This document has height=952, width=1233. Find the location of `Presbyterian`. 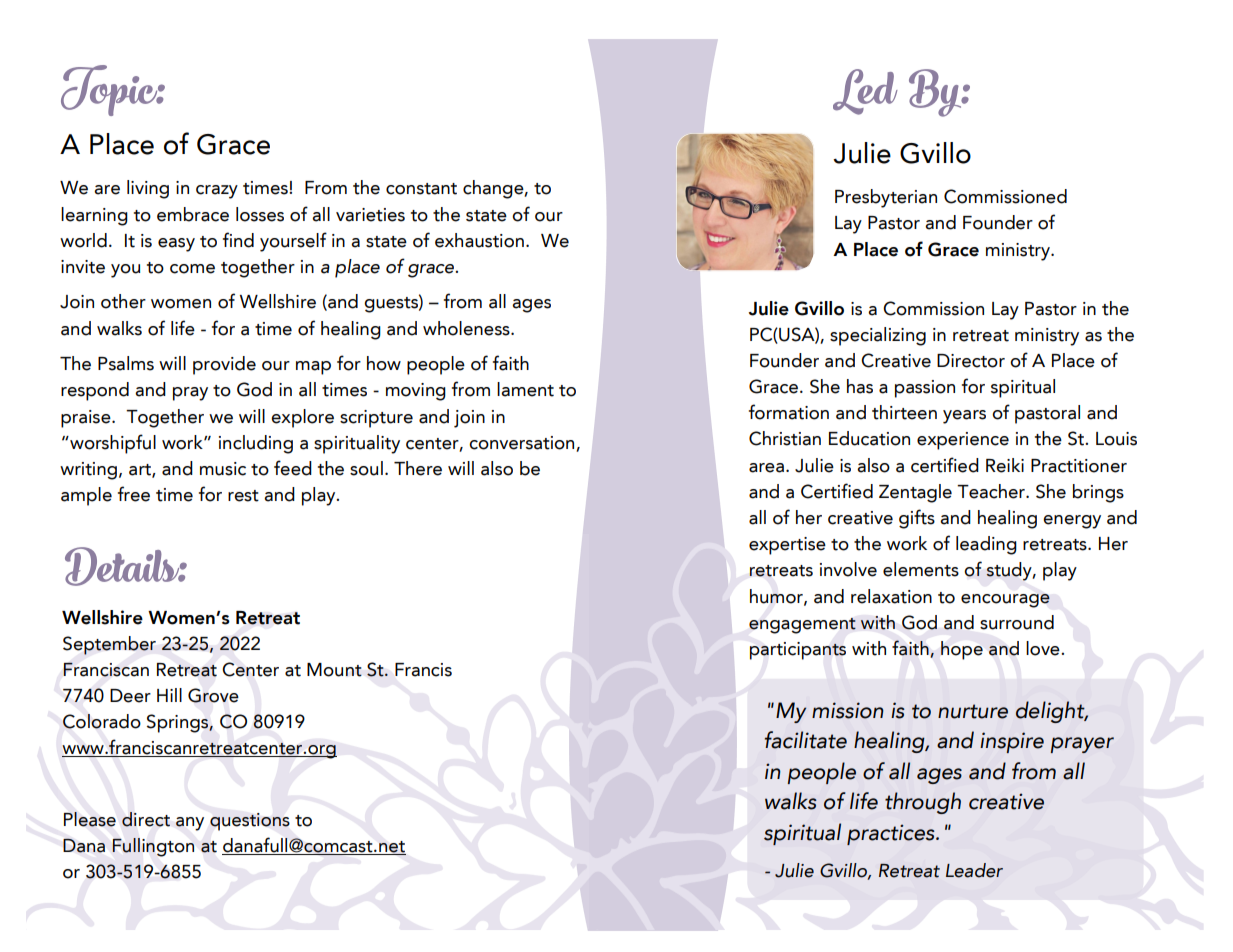

Presbyterian is located at coordinates (886, 198).
